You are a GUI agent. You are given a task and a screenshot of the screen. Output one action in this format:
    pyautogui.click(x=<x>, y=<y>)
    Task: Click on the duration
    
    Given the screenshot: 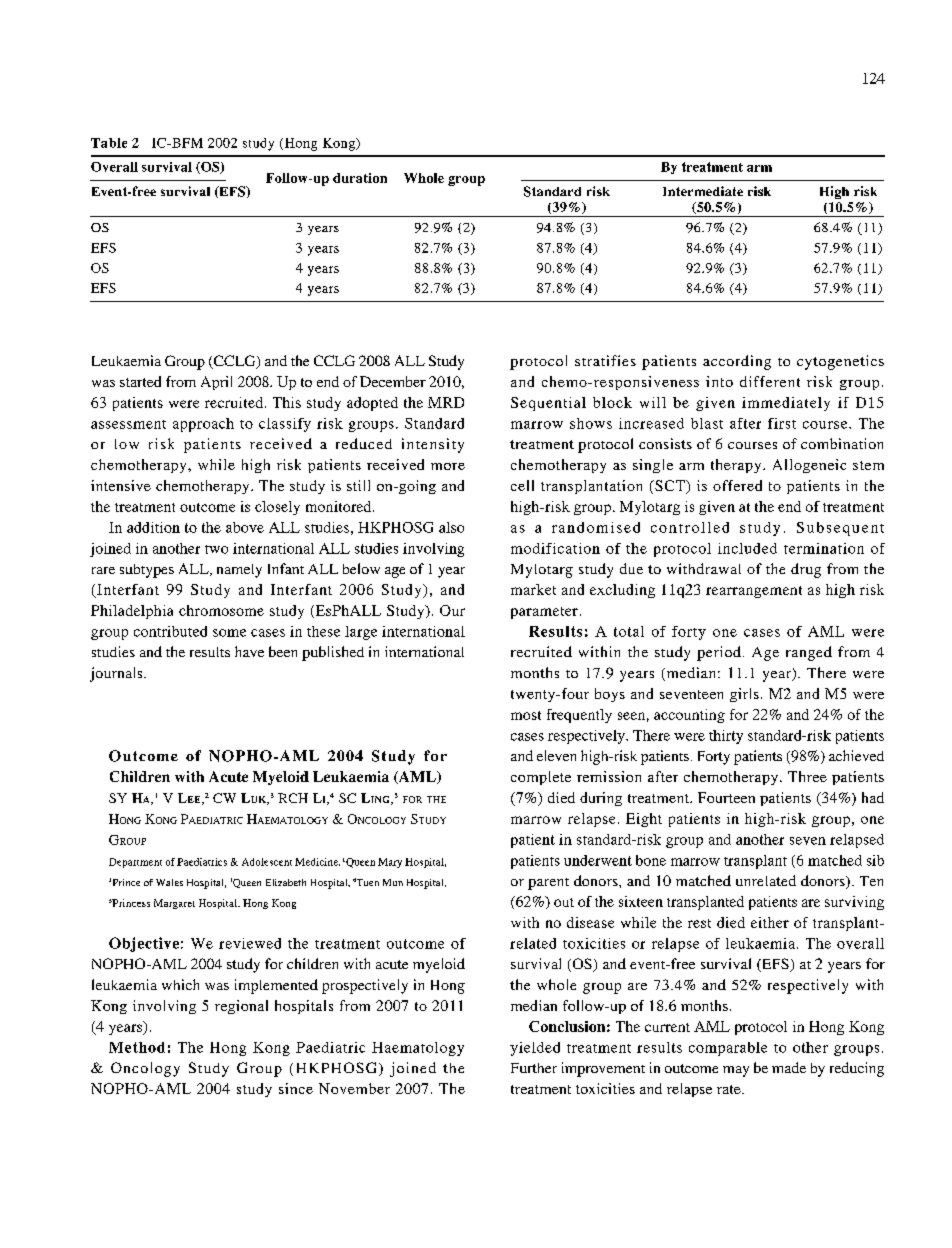 What is the action you would take?
    pyautogui.click(x=360, y=178)
